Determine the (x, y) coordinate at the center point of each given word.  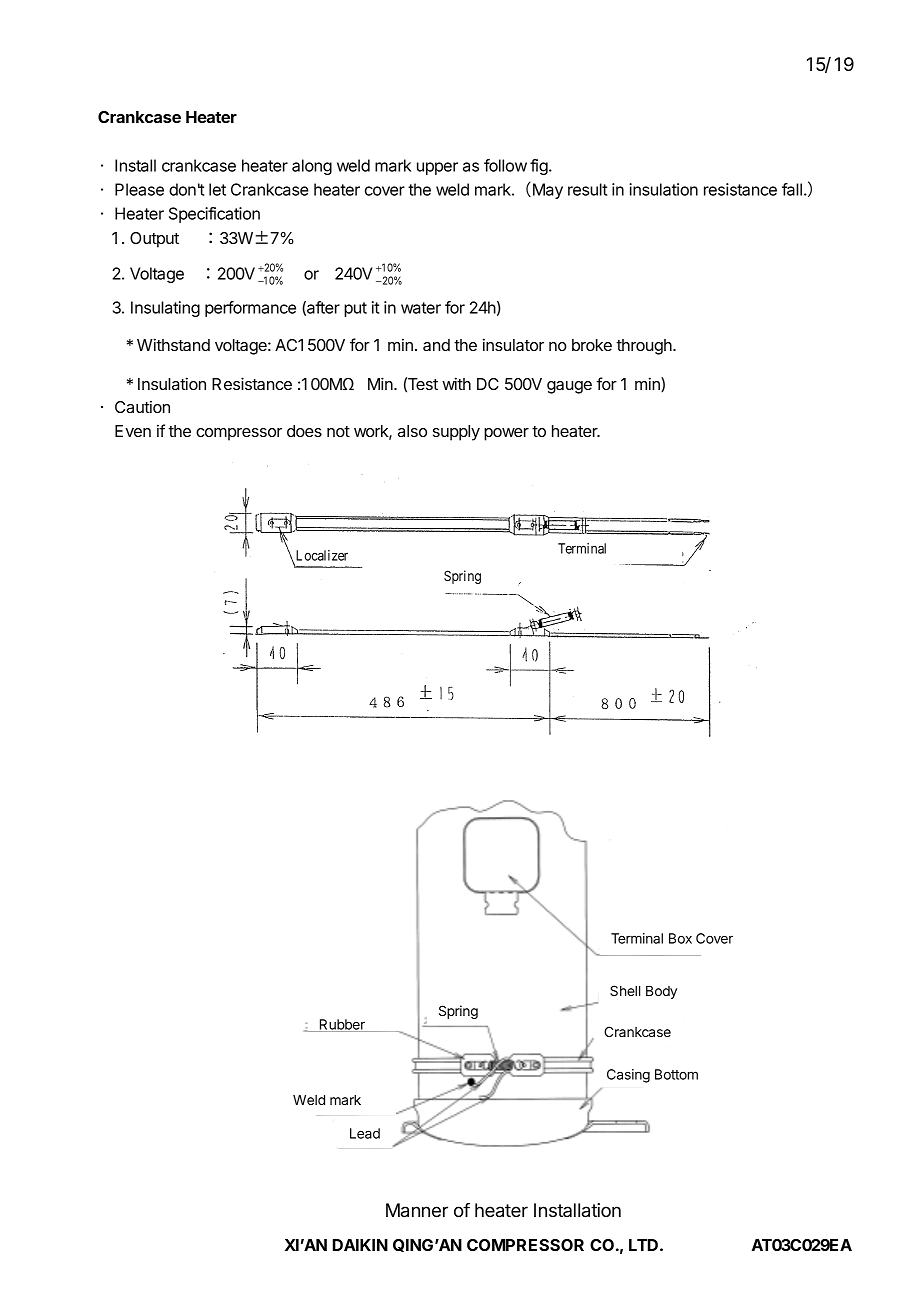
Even (133, 431)
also (412, 431)
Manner (417, 1210)
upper (437, 168)
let (217, 189)
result (587, 189)
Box (680, 938)
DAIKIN (360, 1245)
